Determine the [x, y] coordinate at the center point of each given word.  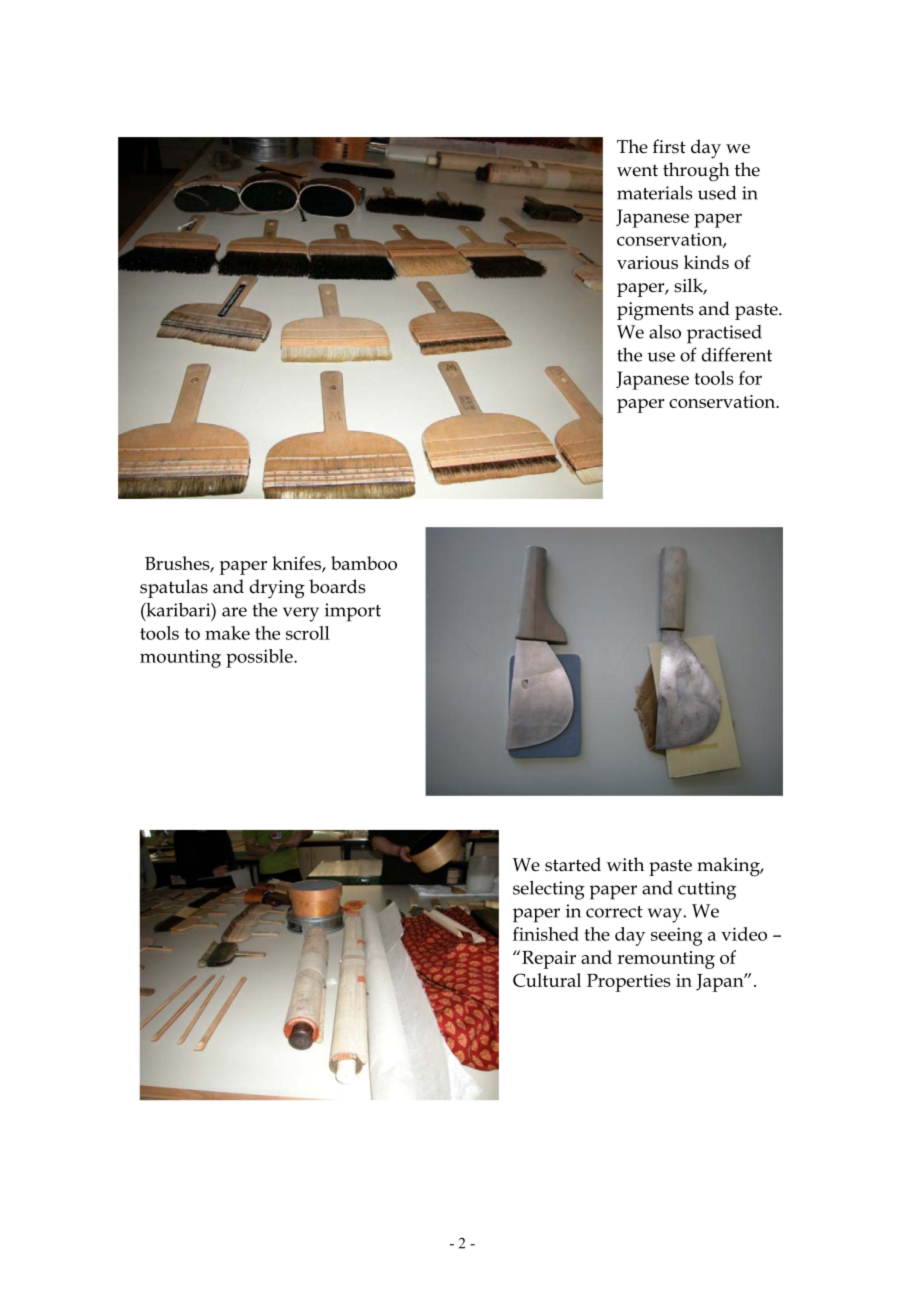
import [353, 612]
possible [260, 658]
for [750, 378]
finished [546, 934]
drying [277, 589]
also [665, 332]
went [637, 170]
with [625, 864]
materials [655, 193]
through [696, 172]
